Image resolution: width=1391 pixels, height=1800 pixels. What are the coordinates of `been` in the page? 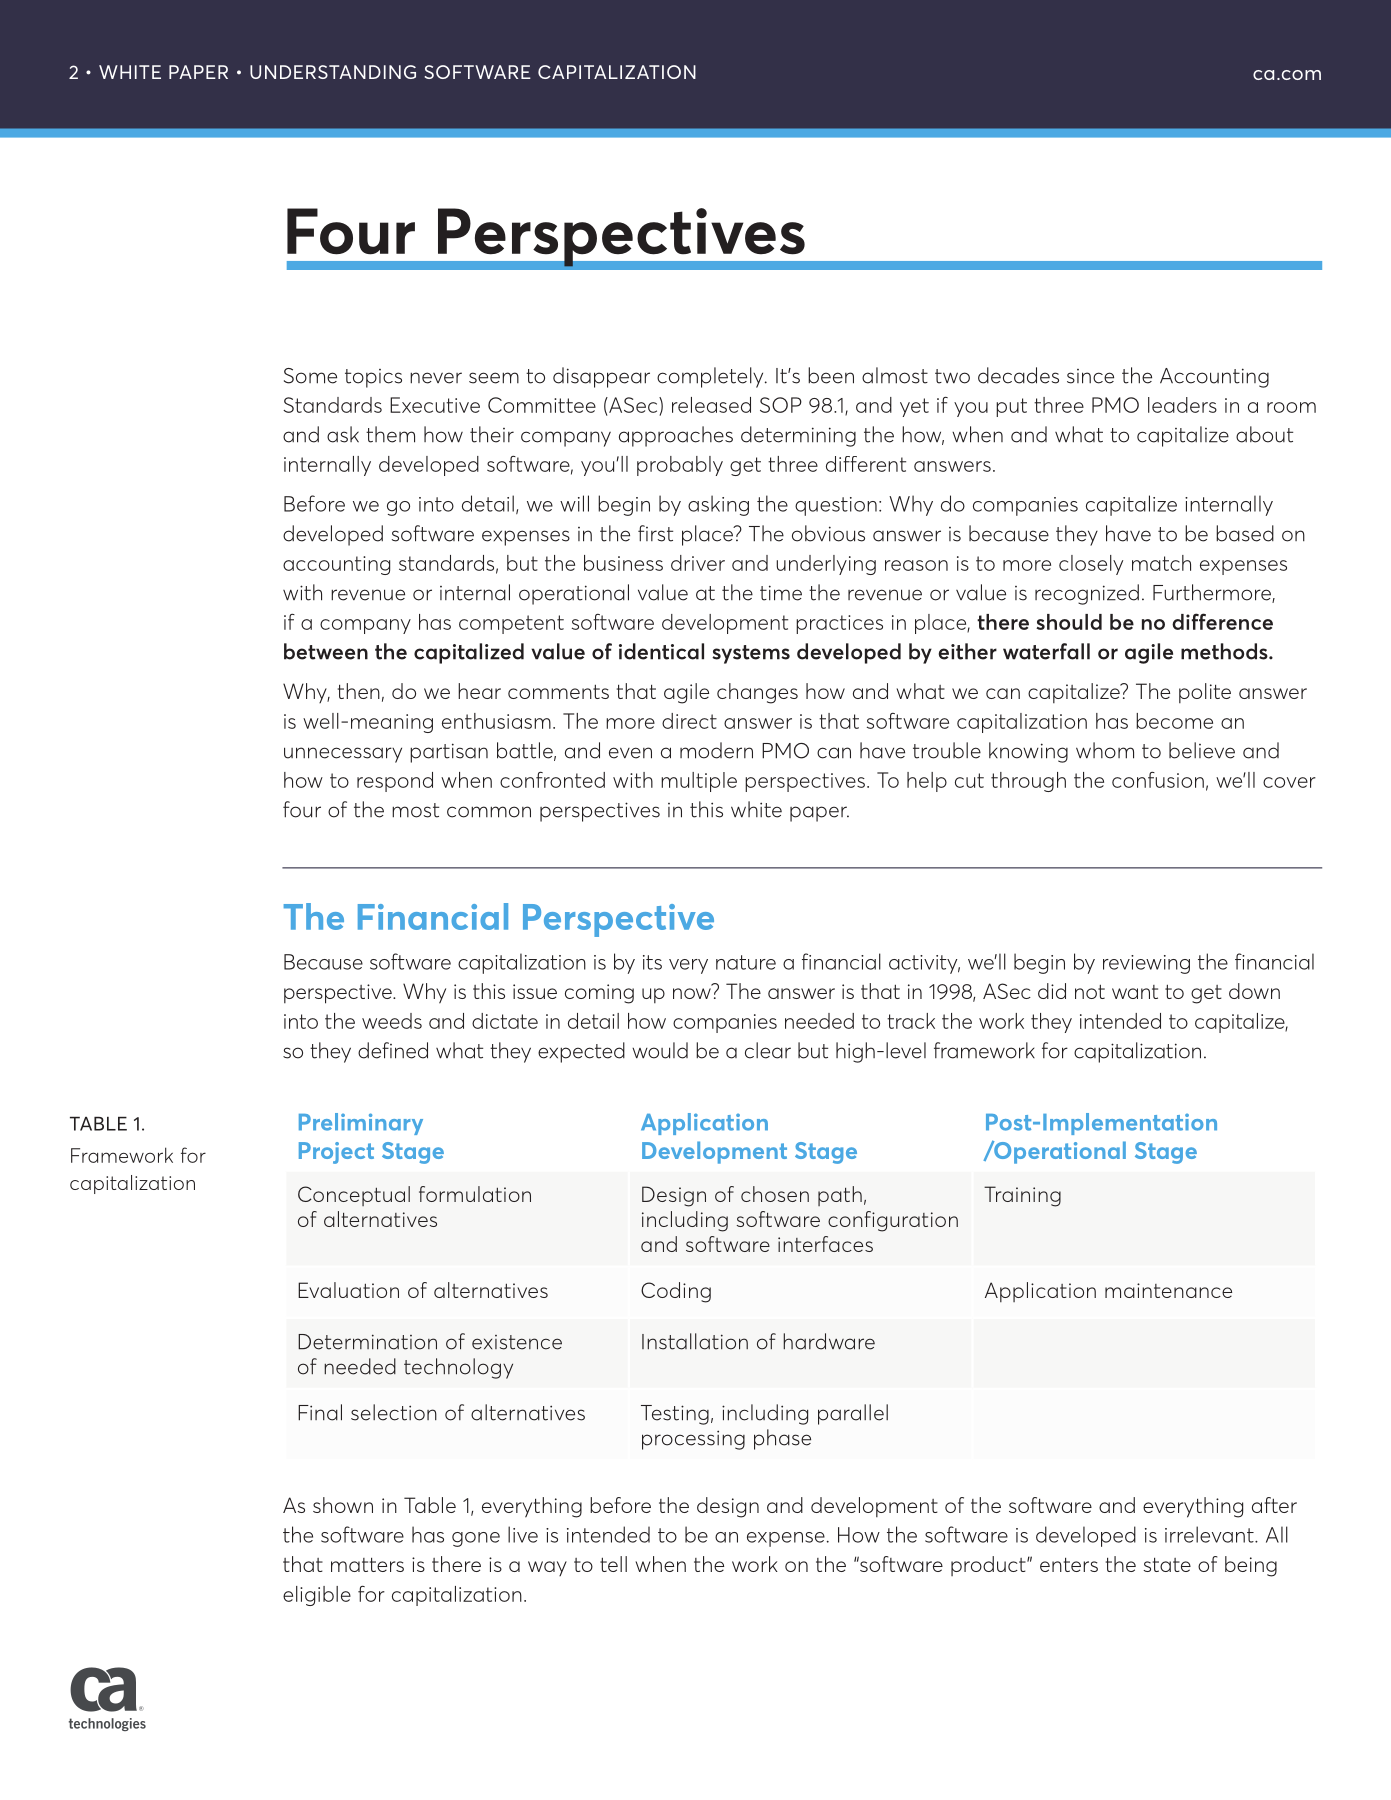 It's located at (831, 375).
